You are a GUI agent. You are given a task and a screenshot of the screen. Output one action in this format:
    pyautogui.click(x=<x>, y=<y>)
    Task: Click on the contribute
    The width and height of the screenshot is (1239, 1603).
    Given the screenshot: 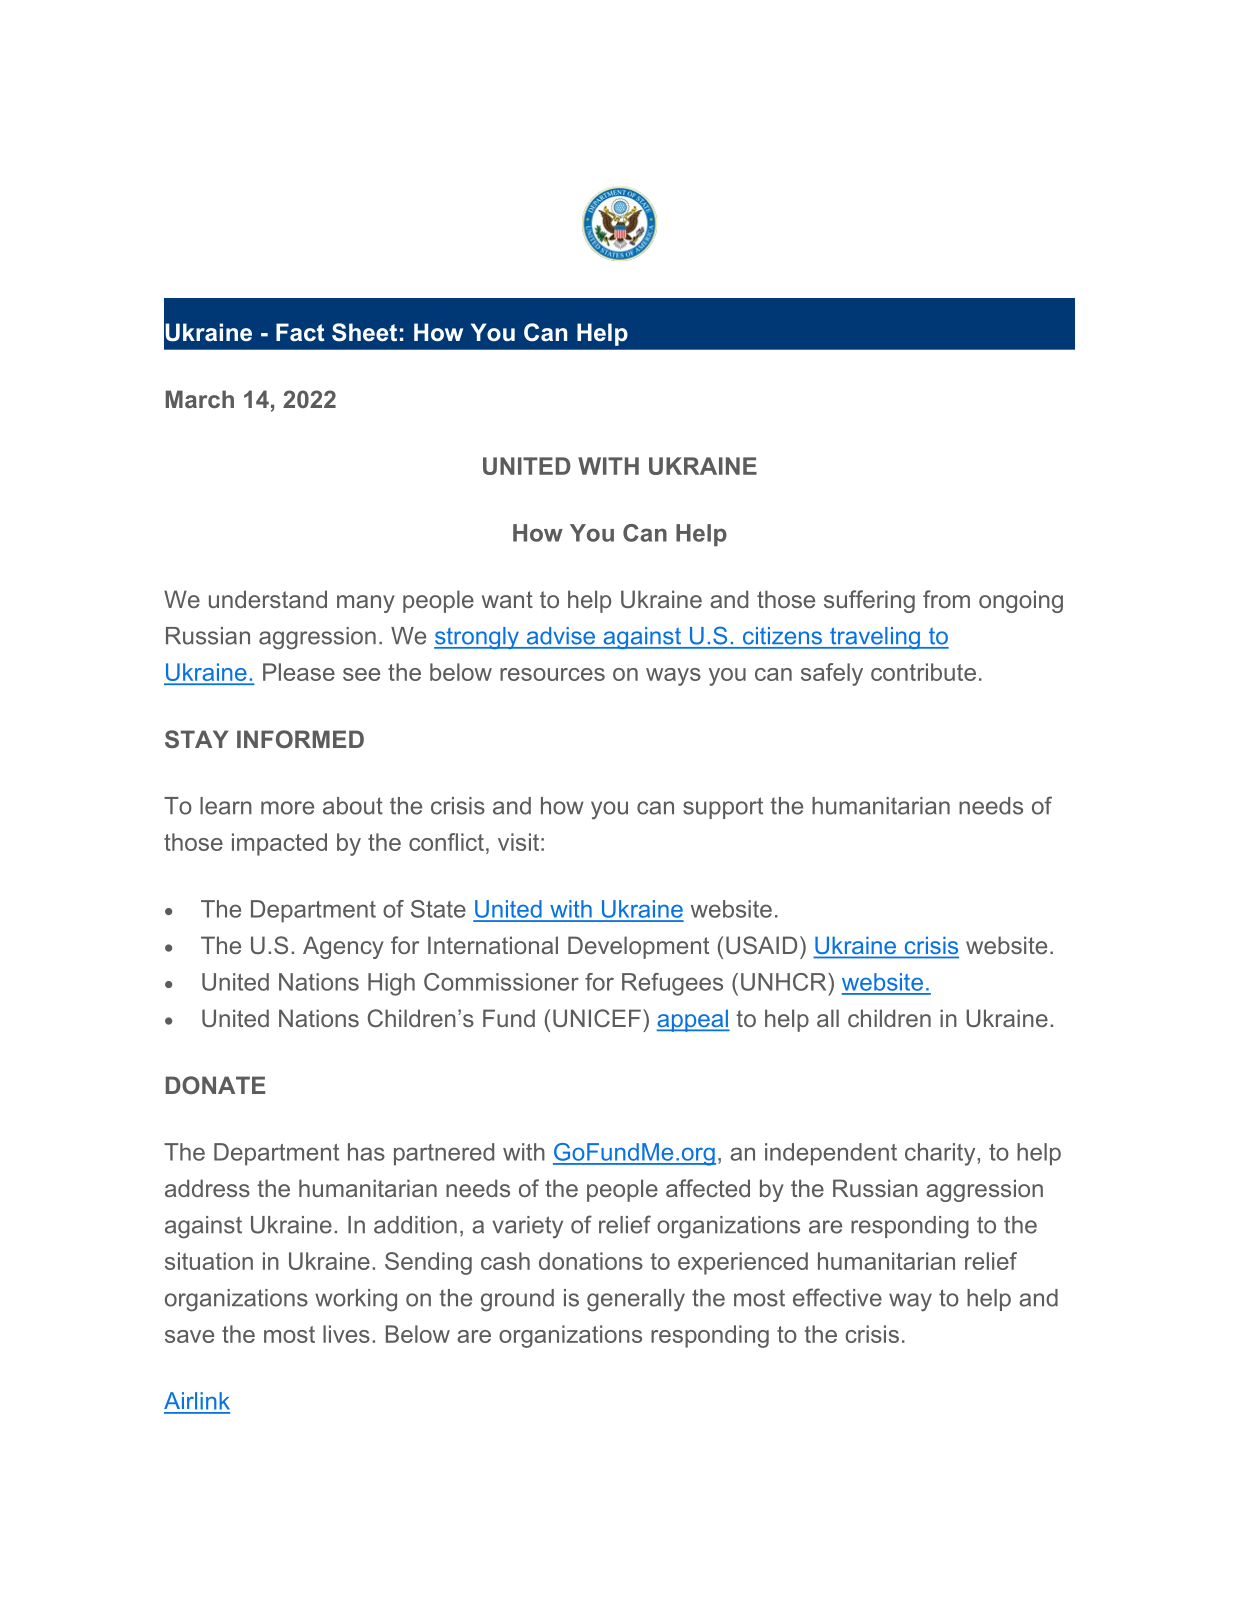 What is the action you would take?
    pyautogui.click(x=923, y=672)
